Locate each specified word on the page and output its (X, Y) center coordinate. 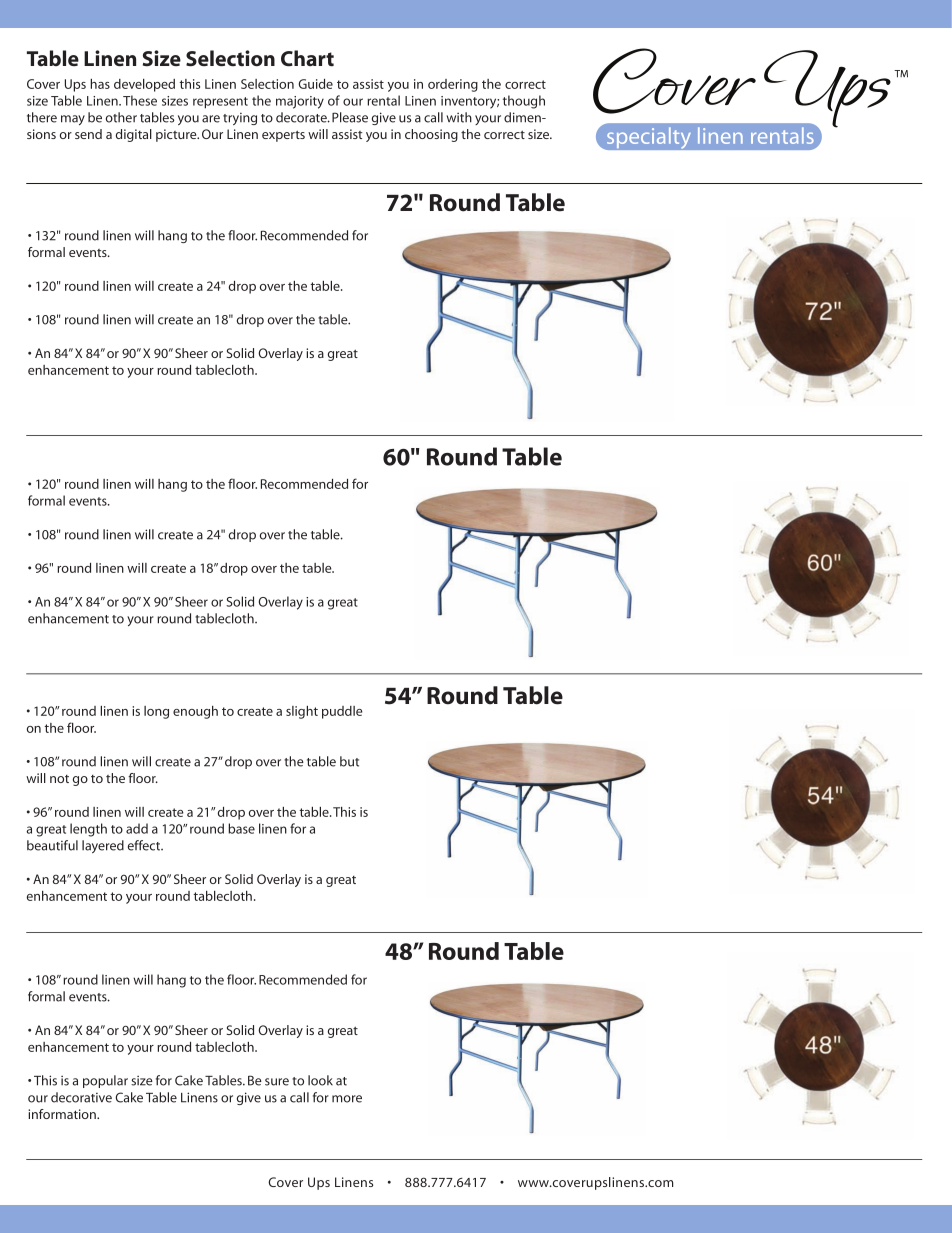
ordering (453, 85)
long (156, 712)
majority (300, 102)
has (100, 84)
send (88, 134)
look (320, 1080)
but (349, 761)
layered (103, 846)
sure (277, 1082)
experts (283, 136)
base (241, 828)
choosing (431, 135)
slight (302, 712)
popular (105, 1081)
